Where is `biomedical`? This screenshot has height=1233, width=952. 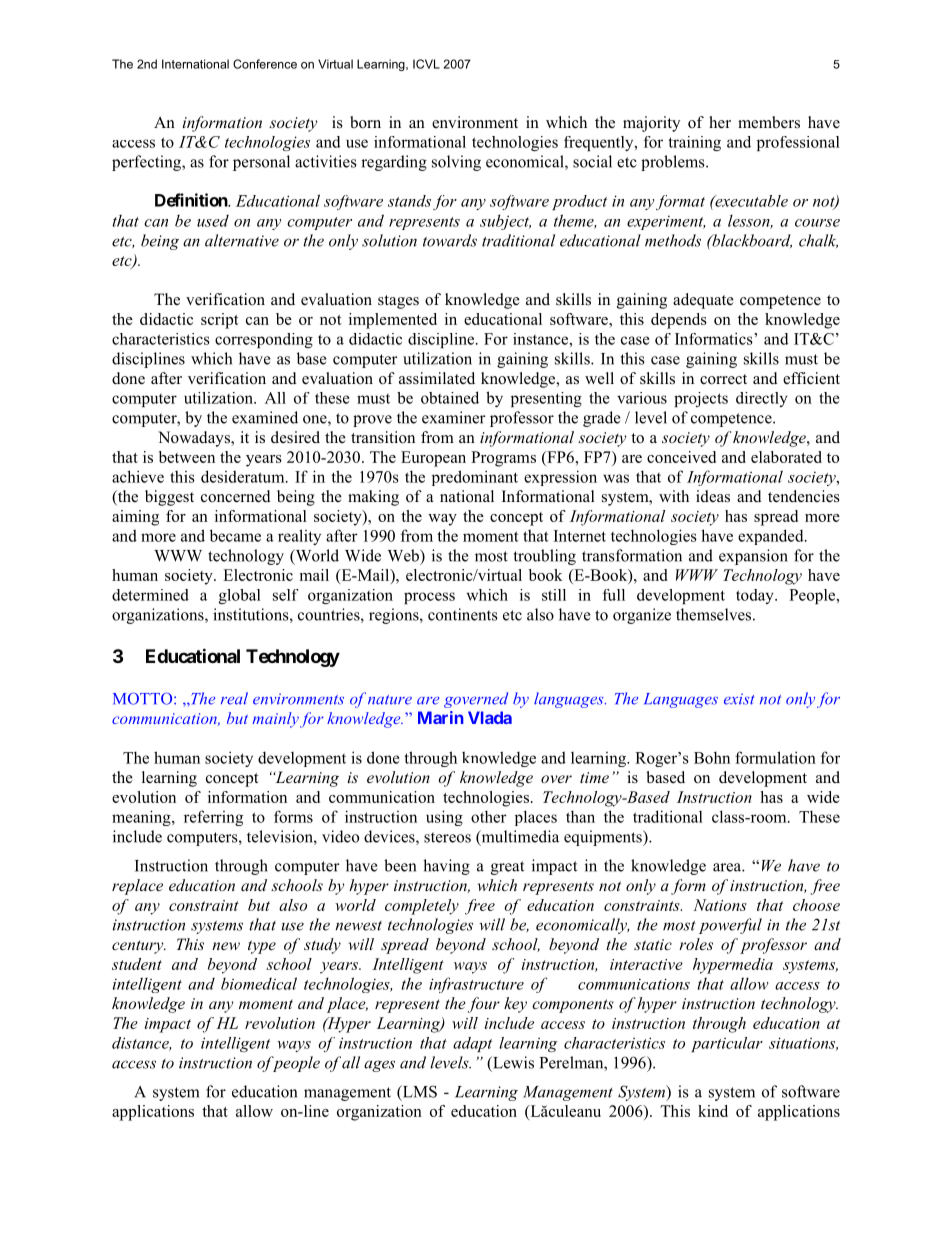 biomedical is located at coordinates (259, 983).
